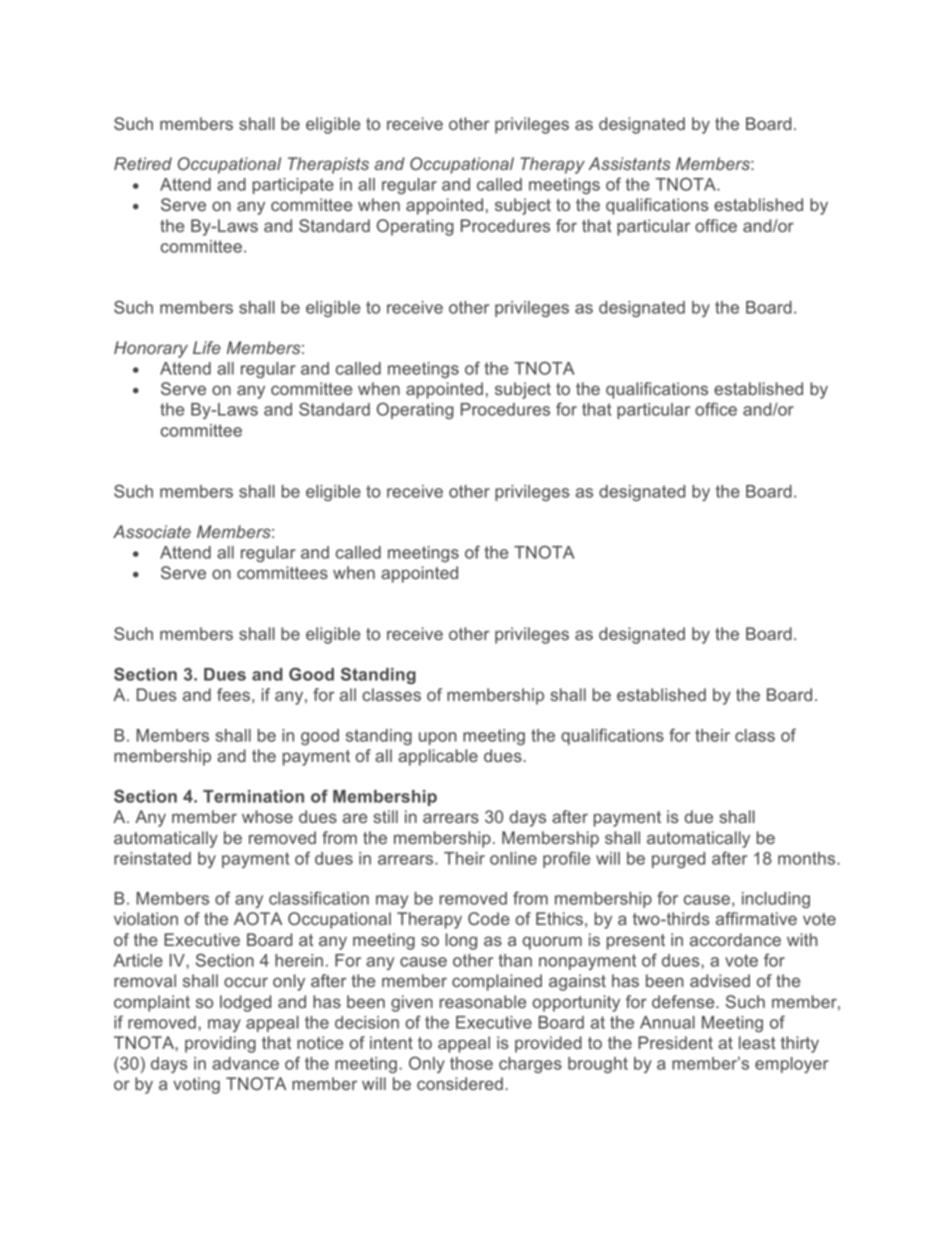 The height and width of the screenshot is (1233, 952). What do you see at coordinates (328, 165) in the screenshot?
I see `Therapists` at bounding box center [328, 165].
